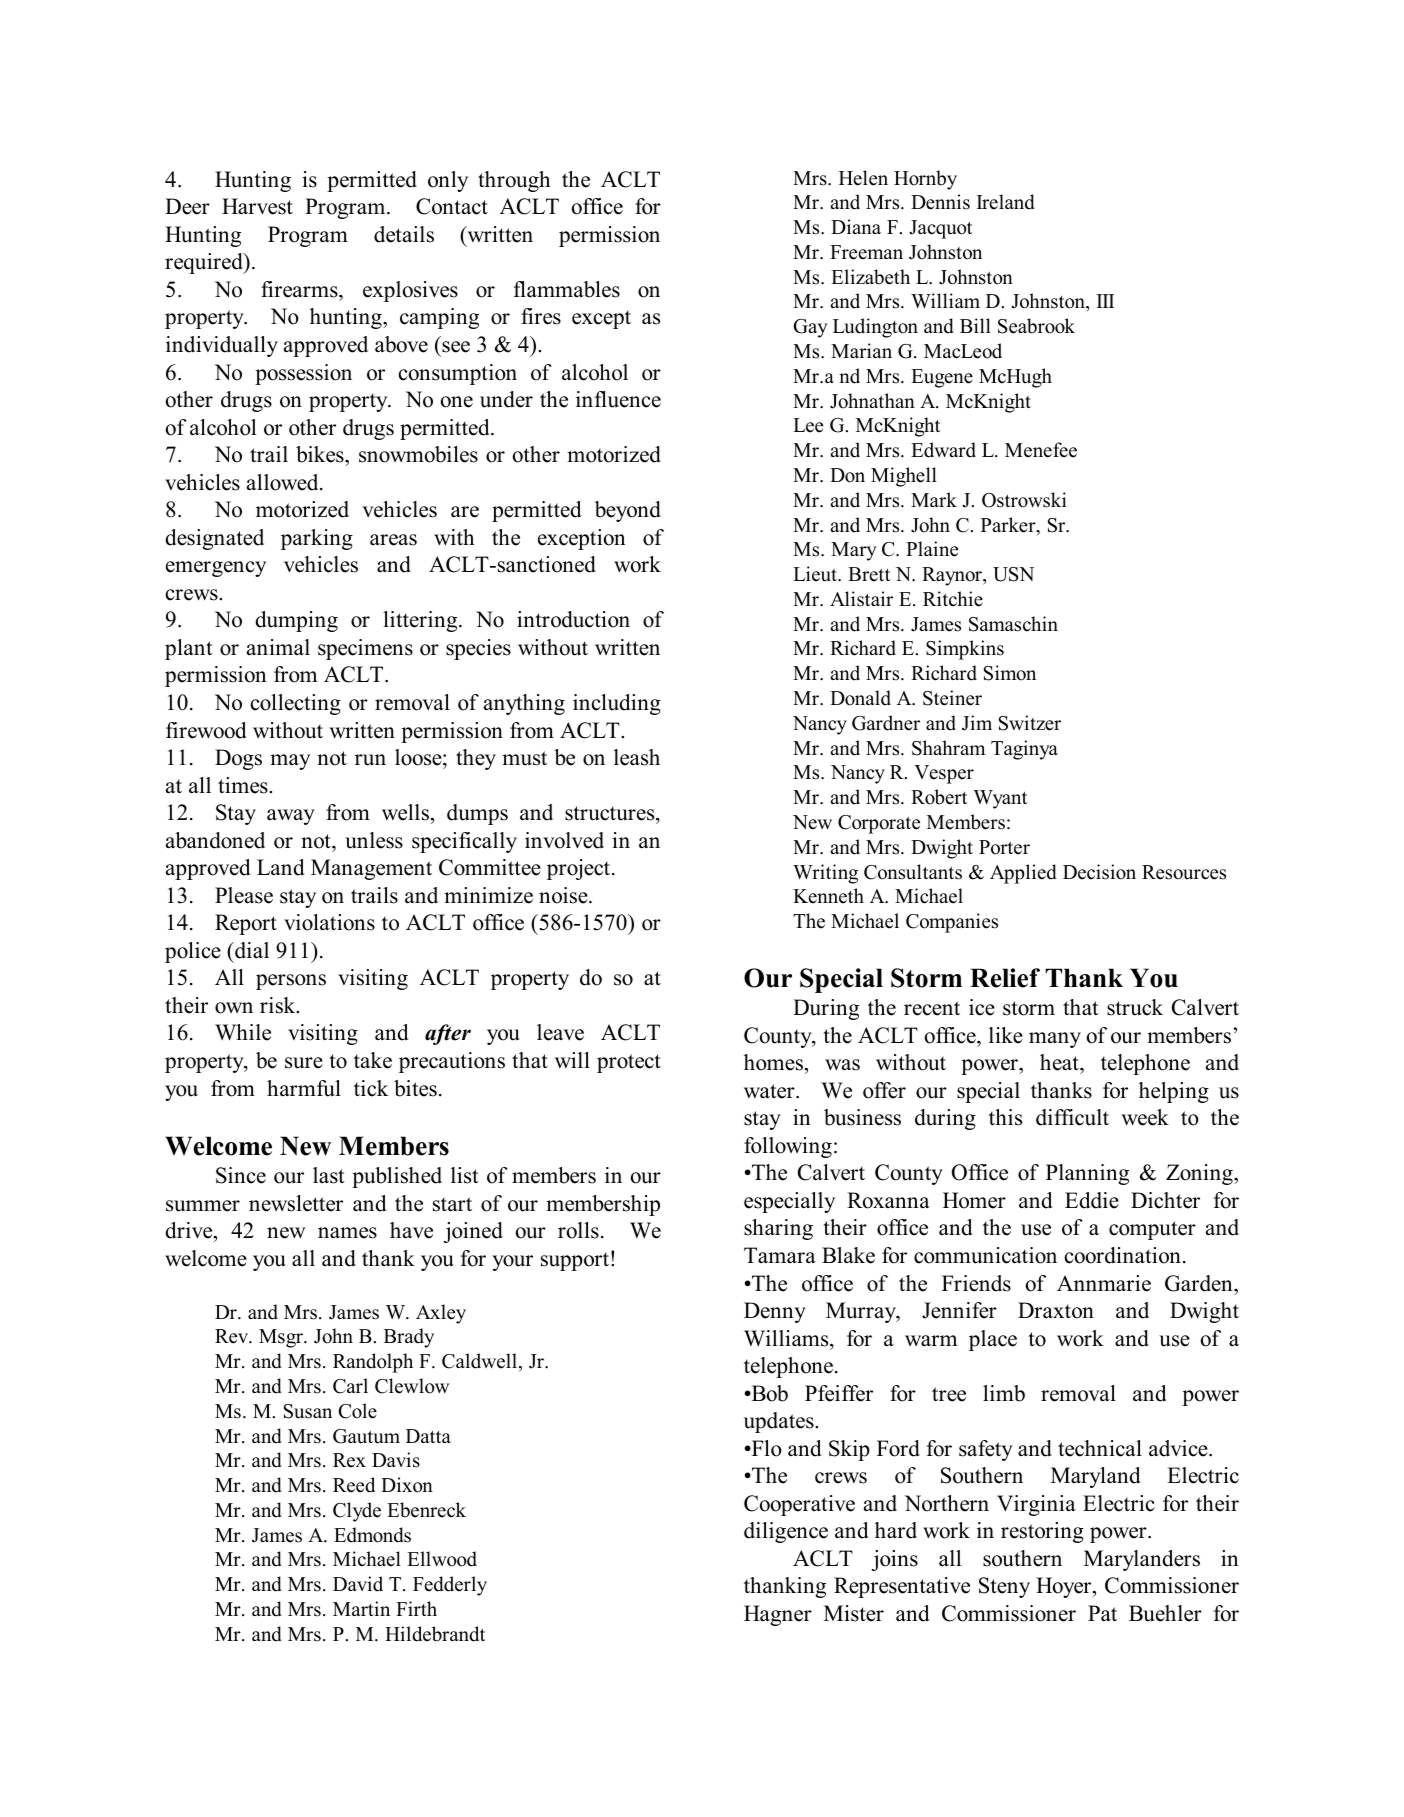  I want to click on details, so click(404, 234).
